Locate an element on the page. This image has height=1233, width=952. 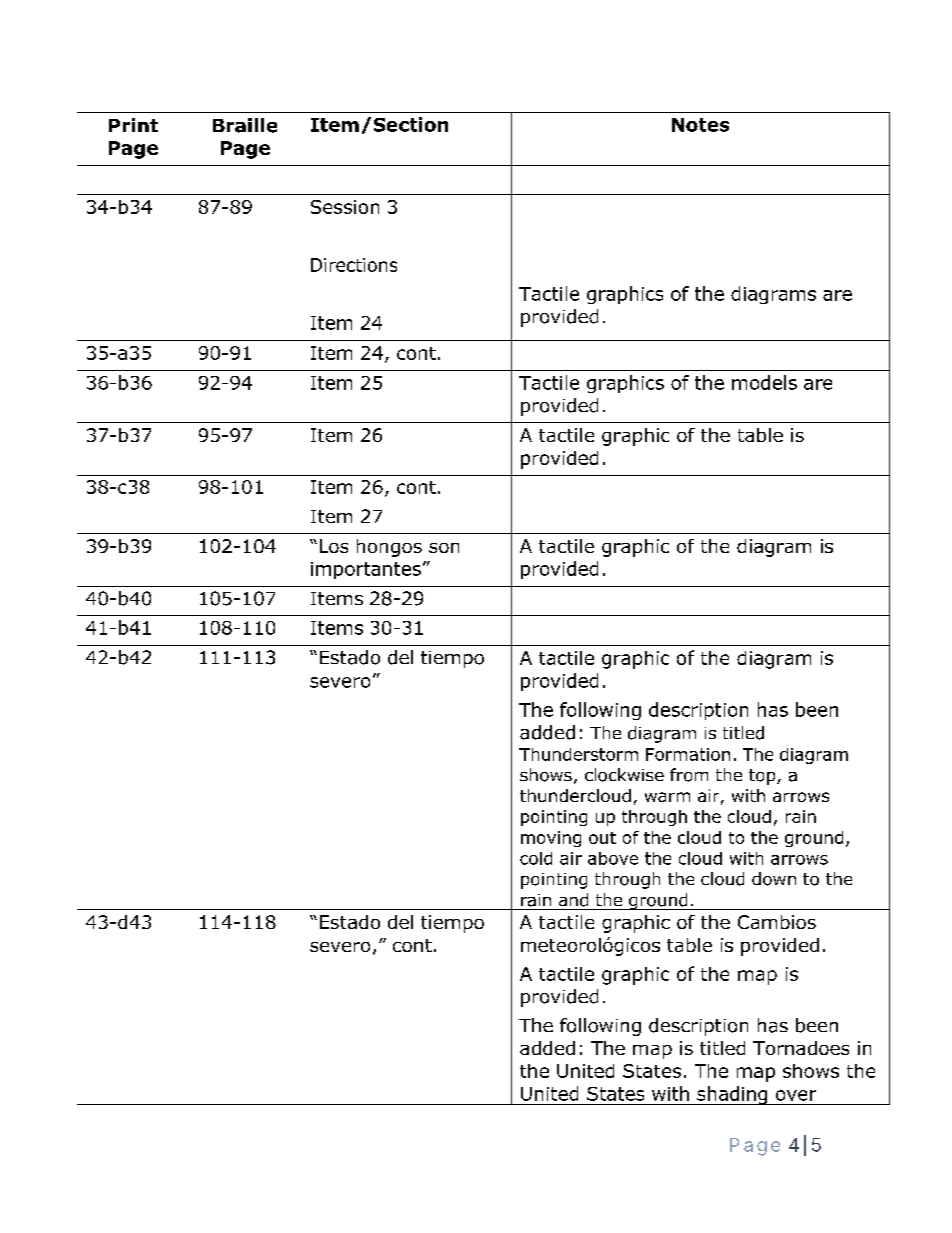
Formation is located at coordinates (688, 754).
